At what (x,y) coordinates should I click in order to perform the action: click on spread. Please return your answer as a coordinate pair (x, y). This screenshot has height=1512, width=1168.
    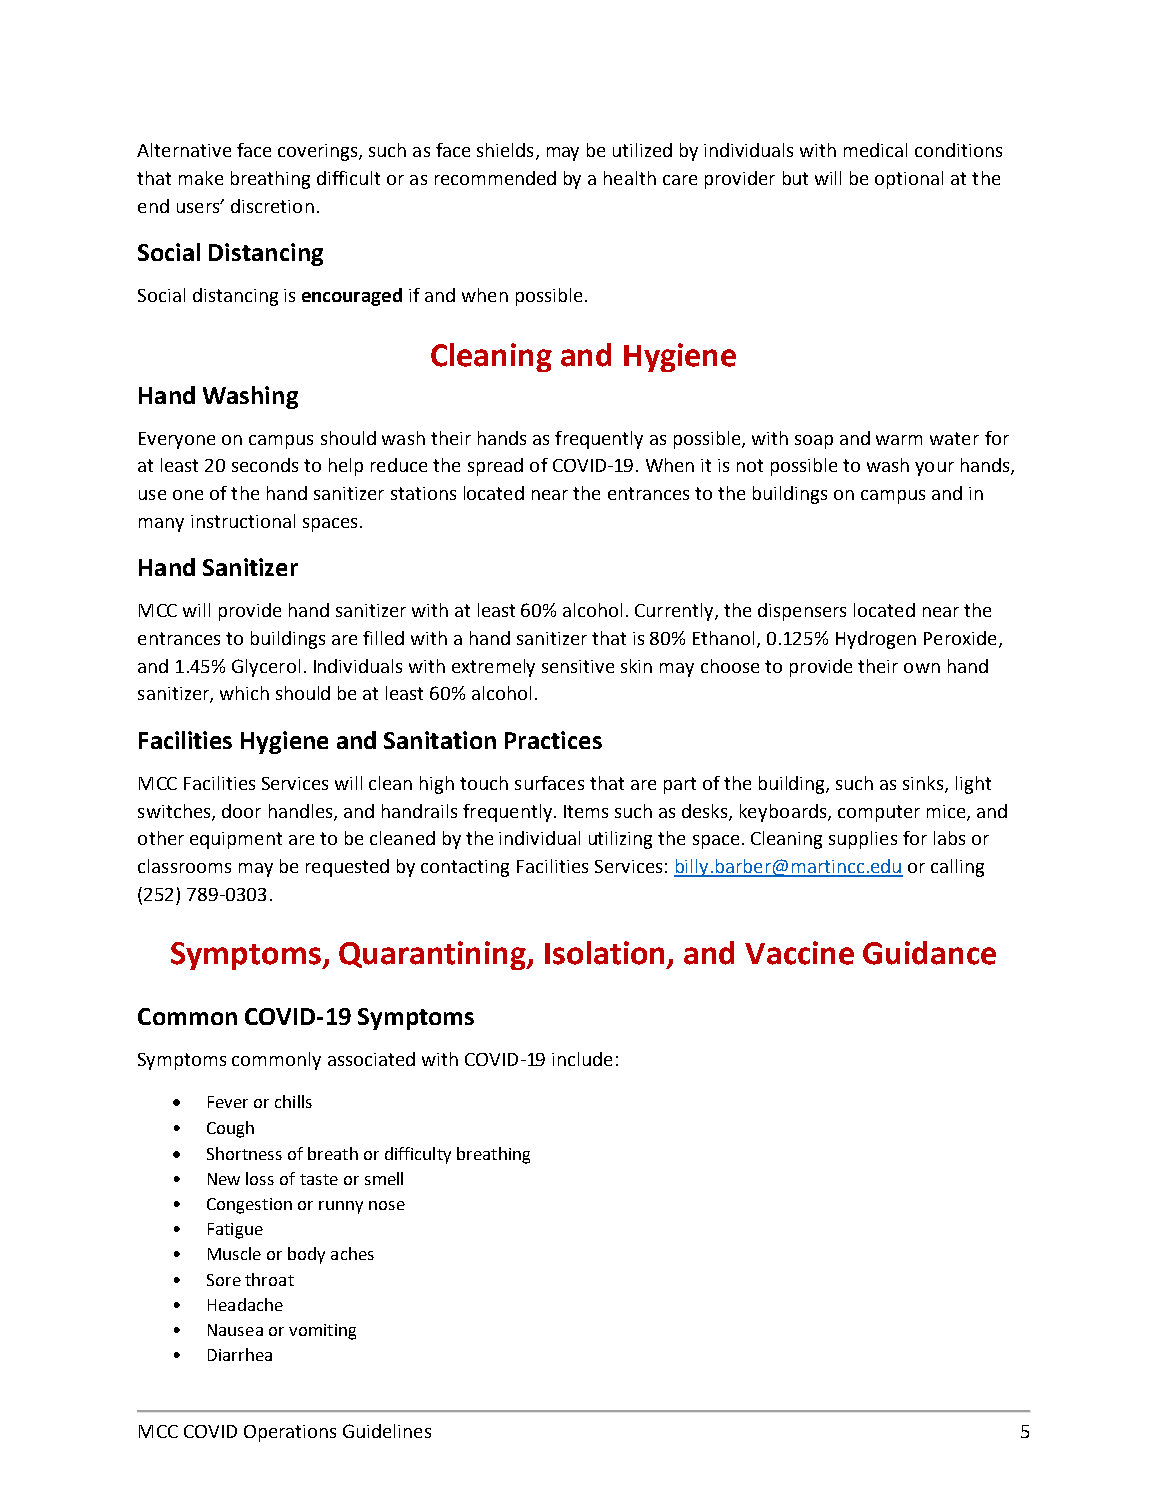
    Looking at the image, I should click on (495, 467).
